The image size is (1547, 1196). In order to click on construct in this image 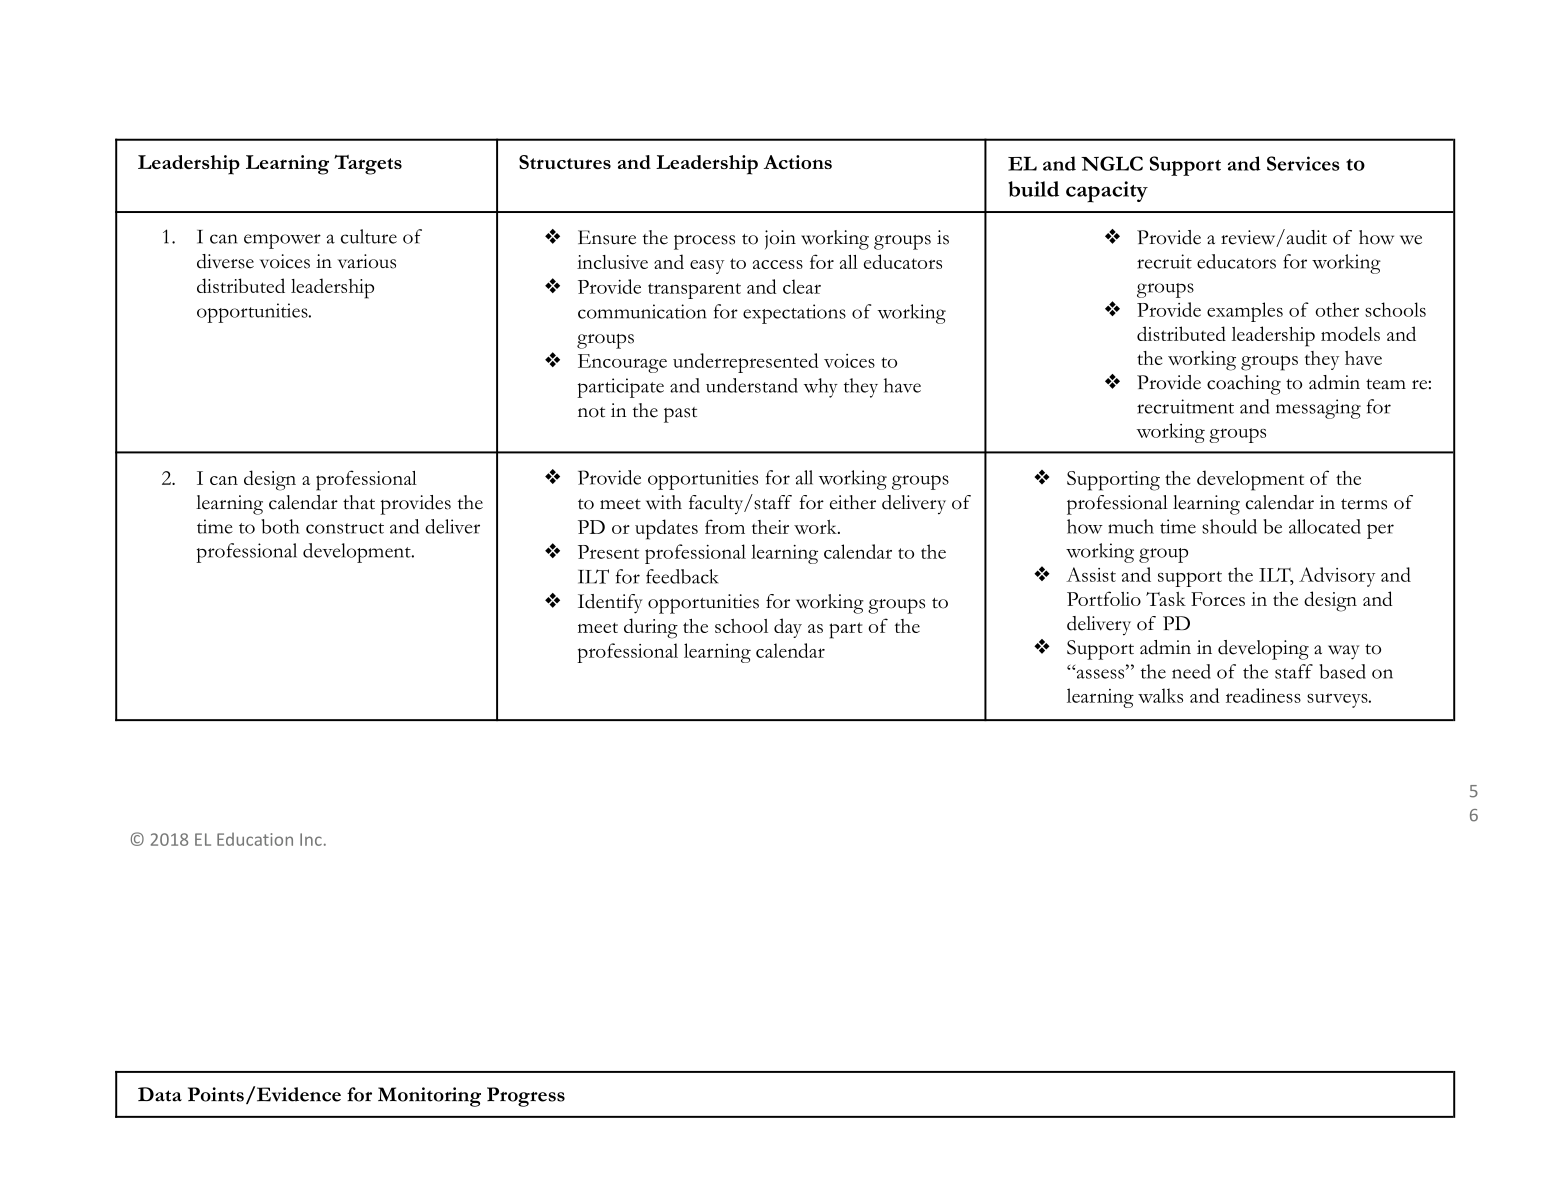, I will do `click(345, 528)`.
